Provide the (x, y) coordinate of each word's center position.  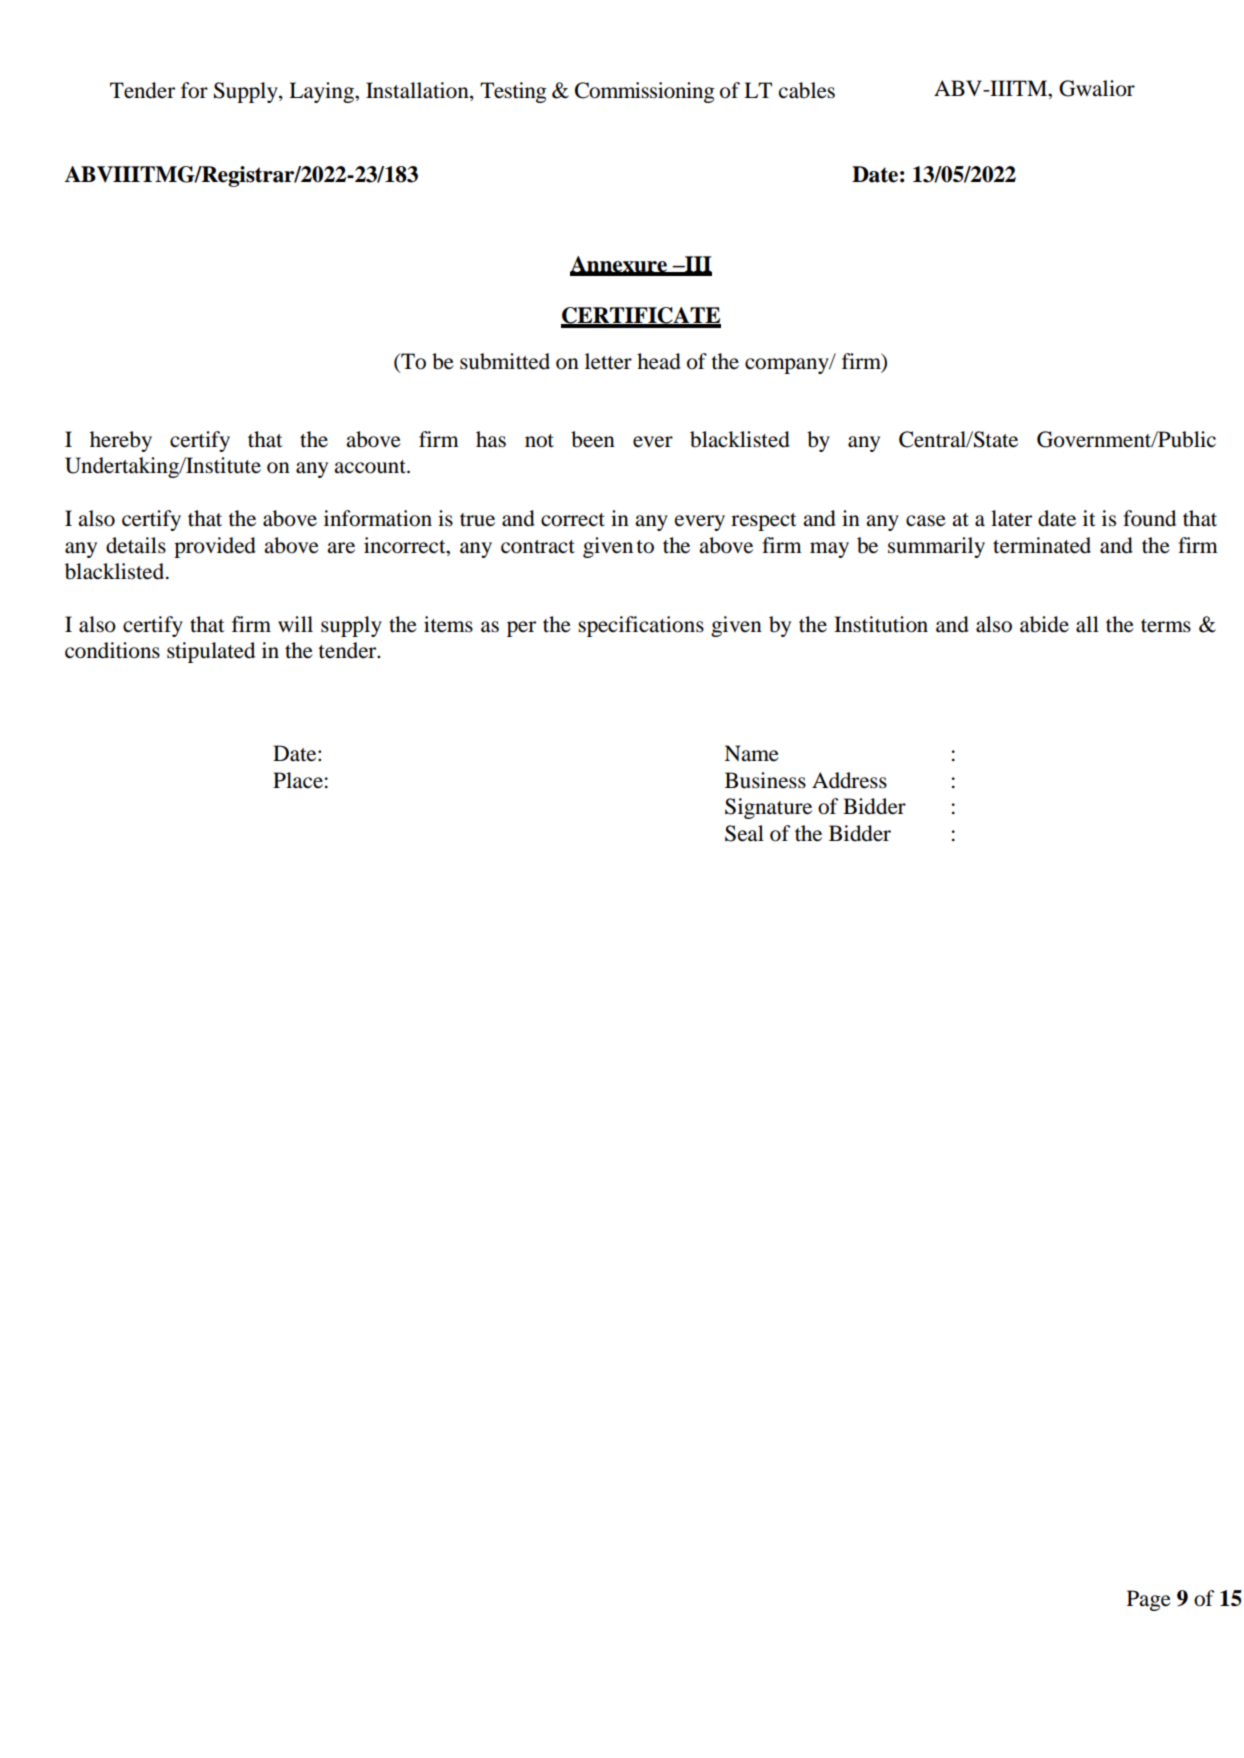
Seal (744, 833)
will (295, 624)
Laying (322, 92)
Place (298, 780)
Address (849, 780)
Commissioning (645, 92)
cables (807, 90)
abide (1044, 624)
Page (1149, 1600)
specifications (641, 626)
